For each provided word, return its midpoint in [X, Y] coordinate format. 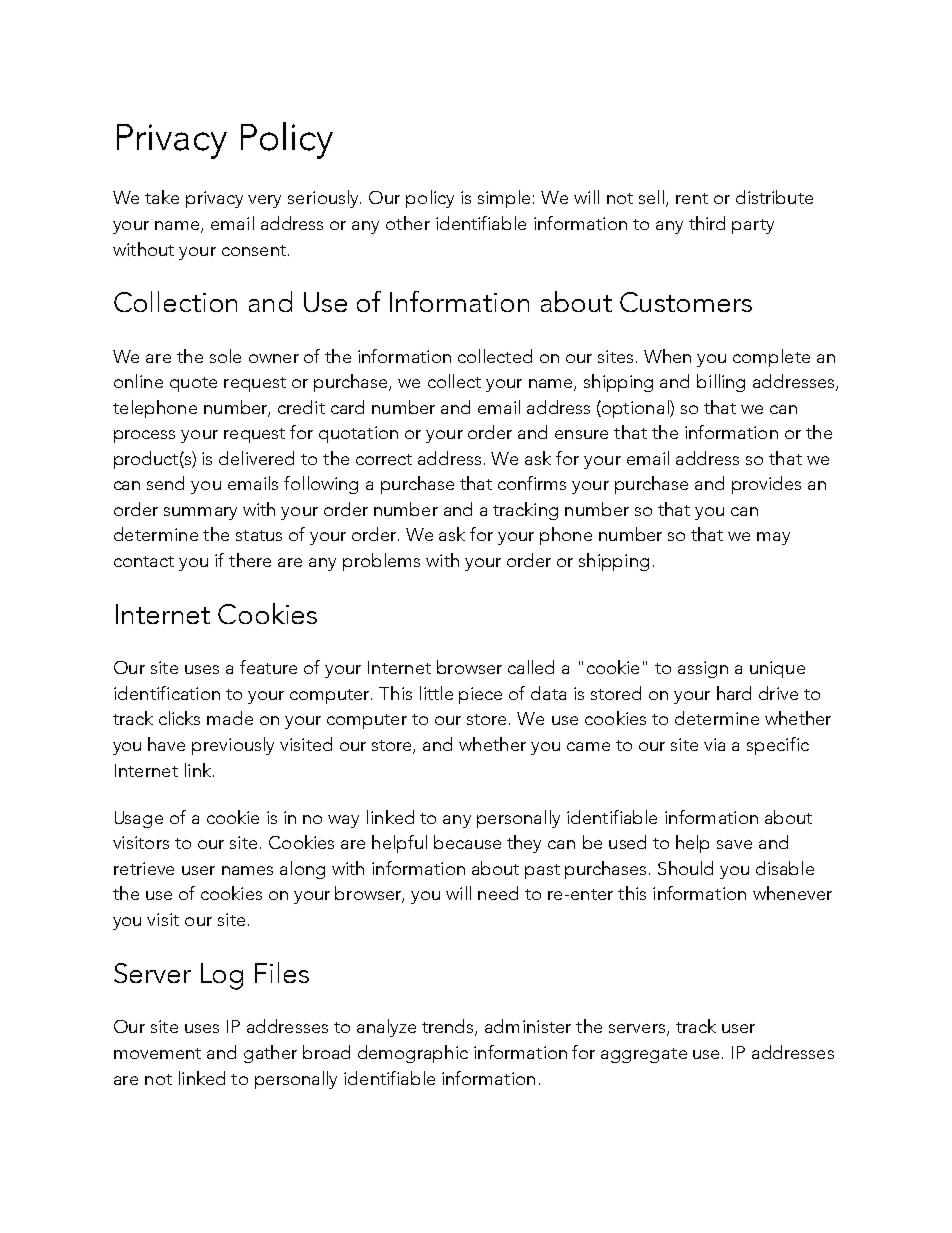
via [714, 744]
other [408, 223]
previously [233, 746]
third [707, 223]
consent [254, 250]
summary [200, 513]
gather [270, 1054]
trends [449, 1027]
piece [480, 695]
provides [766, 485]
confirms [532, 483]
